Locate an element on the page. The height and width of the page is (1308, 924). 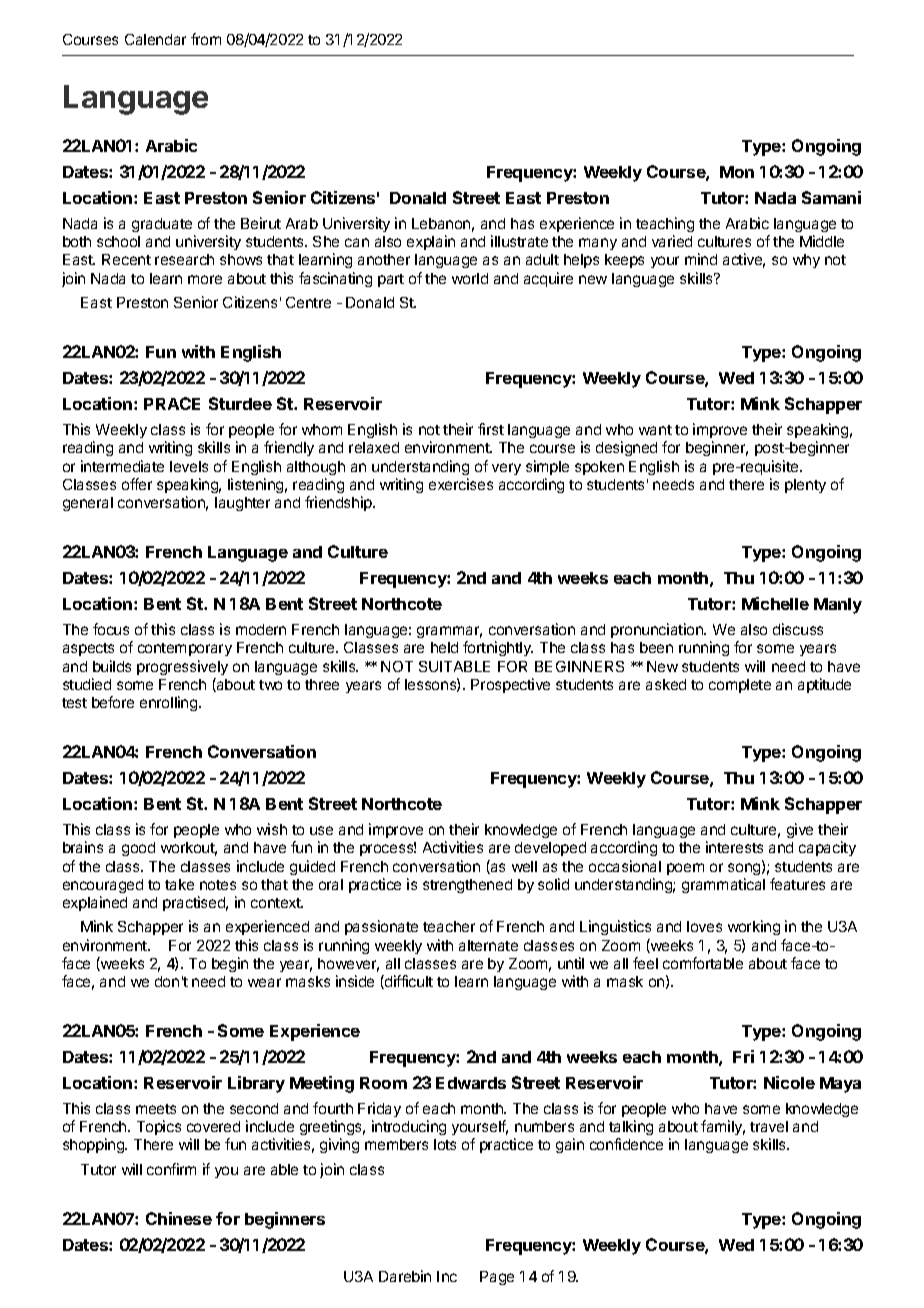
good is located at coordinates (138, 849).
